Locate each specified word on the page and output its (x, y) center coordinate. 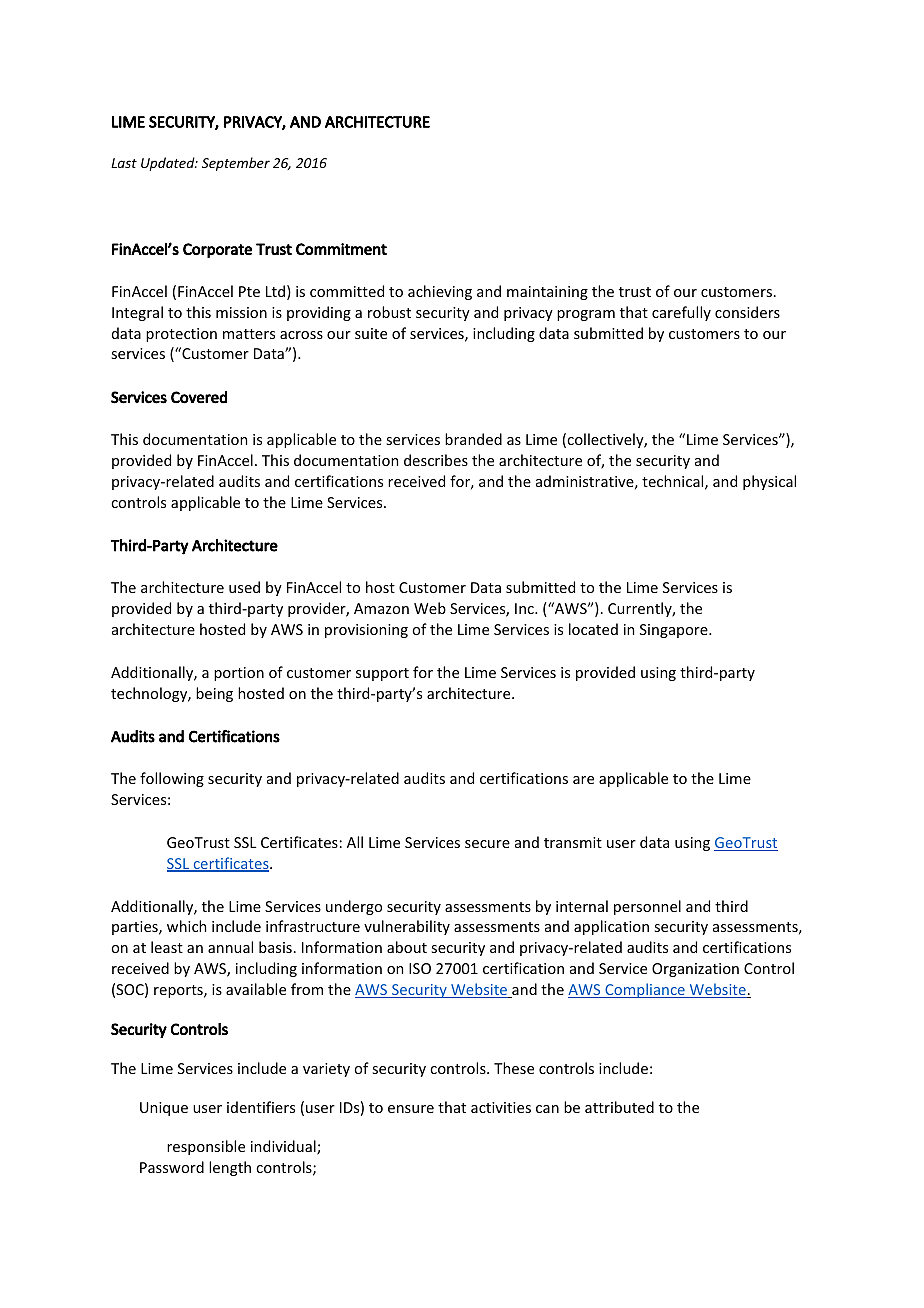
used (244, 587)
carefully (681, 313)
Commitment (341, 249)
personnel (647, 907)
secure (487, 844)
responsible (206, 1147)
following (172, 779)
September (236, 164)
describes (436, 460)
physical (769, 482)
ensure (411, 1109)
